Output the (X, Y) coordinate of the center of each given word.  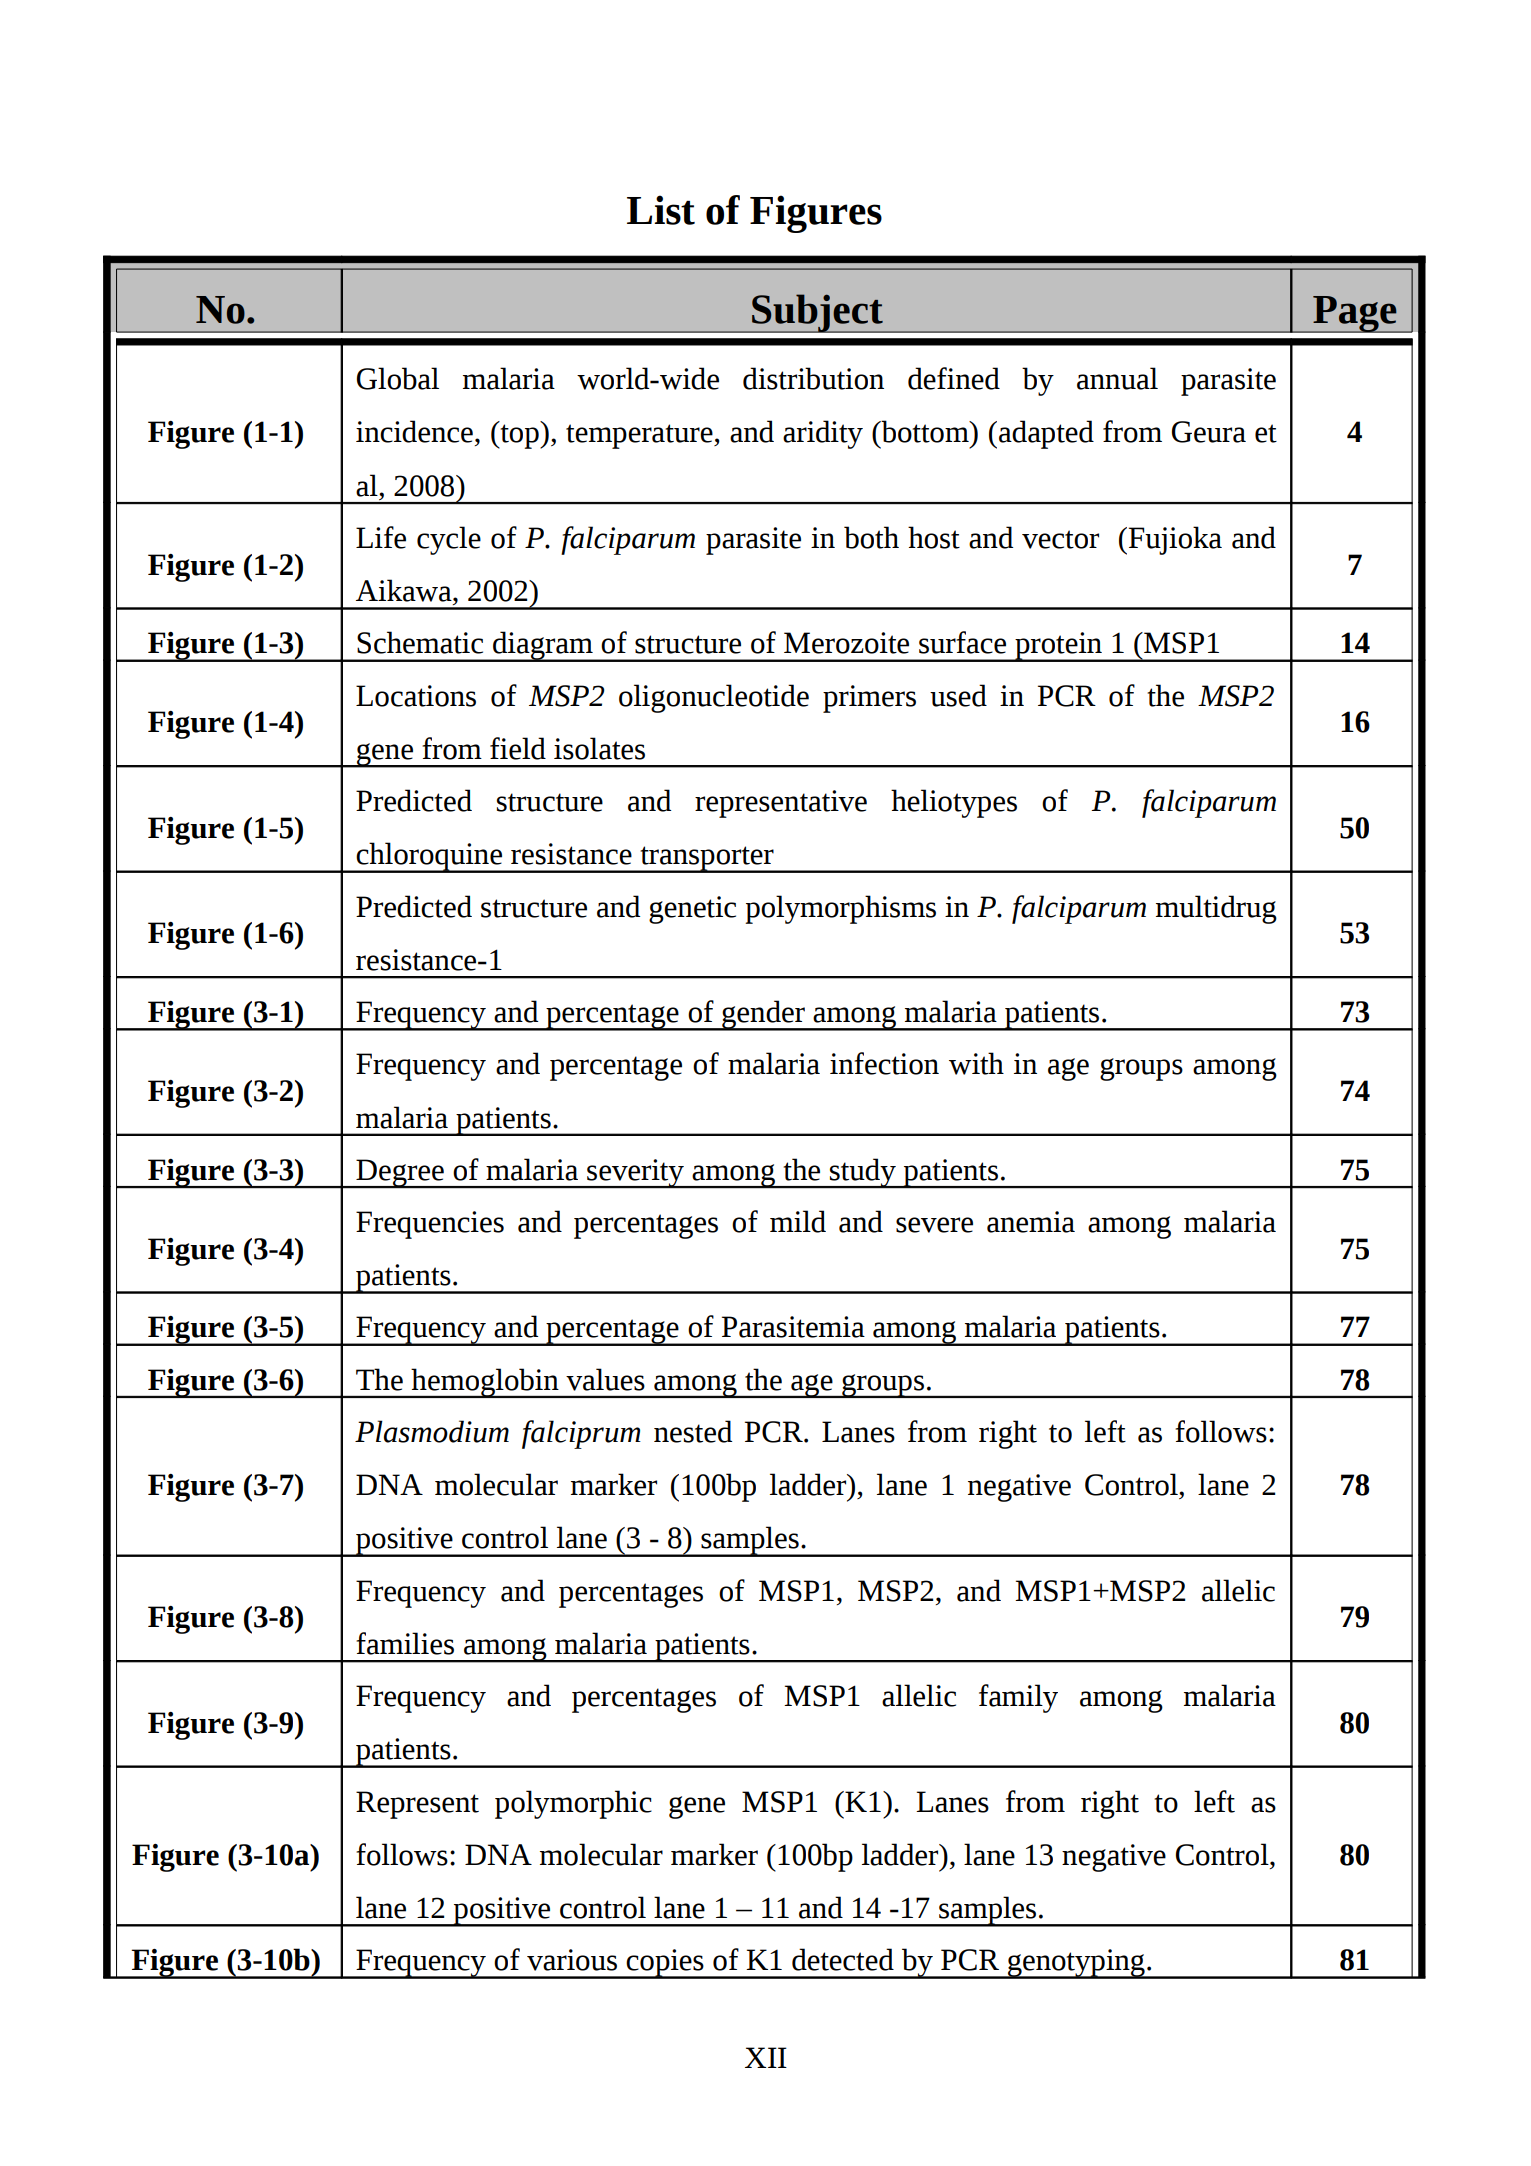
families (405, 1643)
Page (1355, 314)
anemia (1031, 1222)
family (1018, 1698)
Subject (817, 313)
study (863, 1173)
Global (398, 378)
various (572, 1960)
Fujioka (1175, 540)
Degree (400, 1174)
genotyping (1076, 1964)
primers (869, 699)
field (518, 748)
